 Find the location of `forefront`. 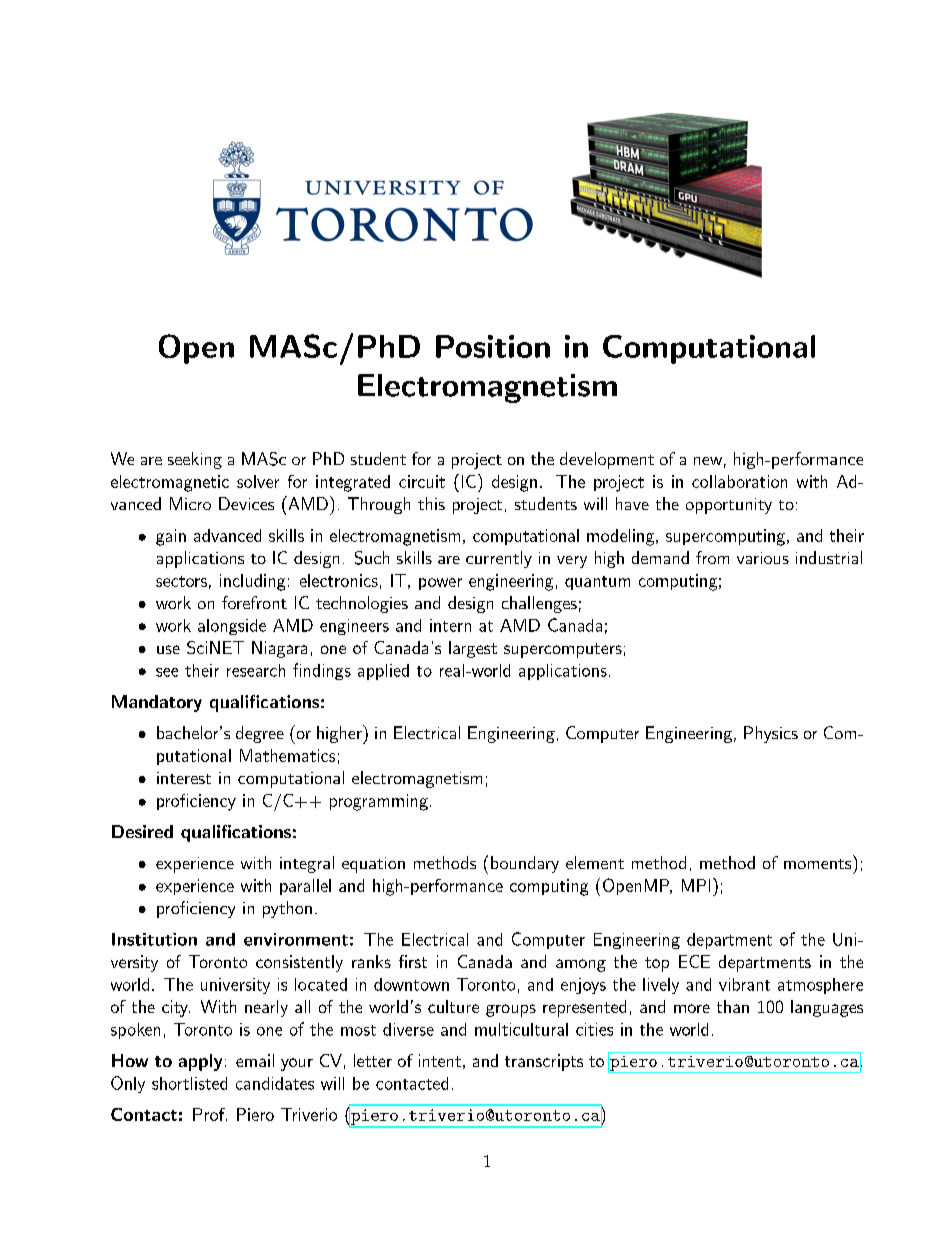

forefront is located at coordinates (254, 602).
